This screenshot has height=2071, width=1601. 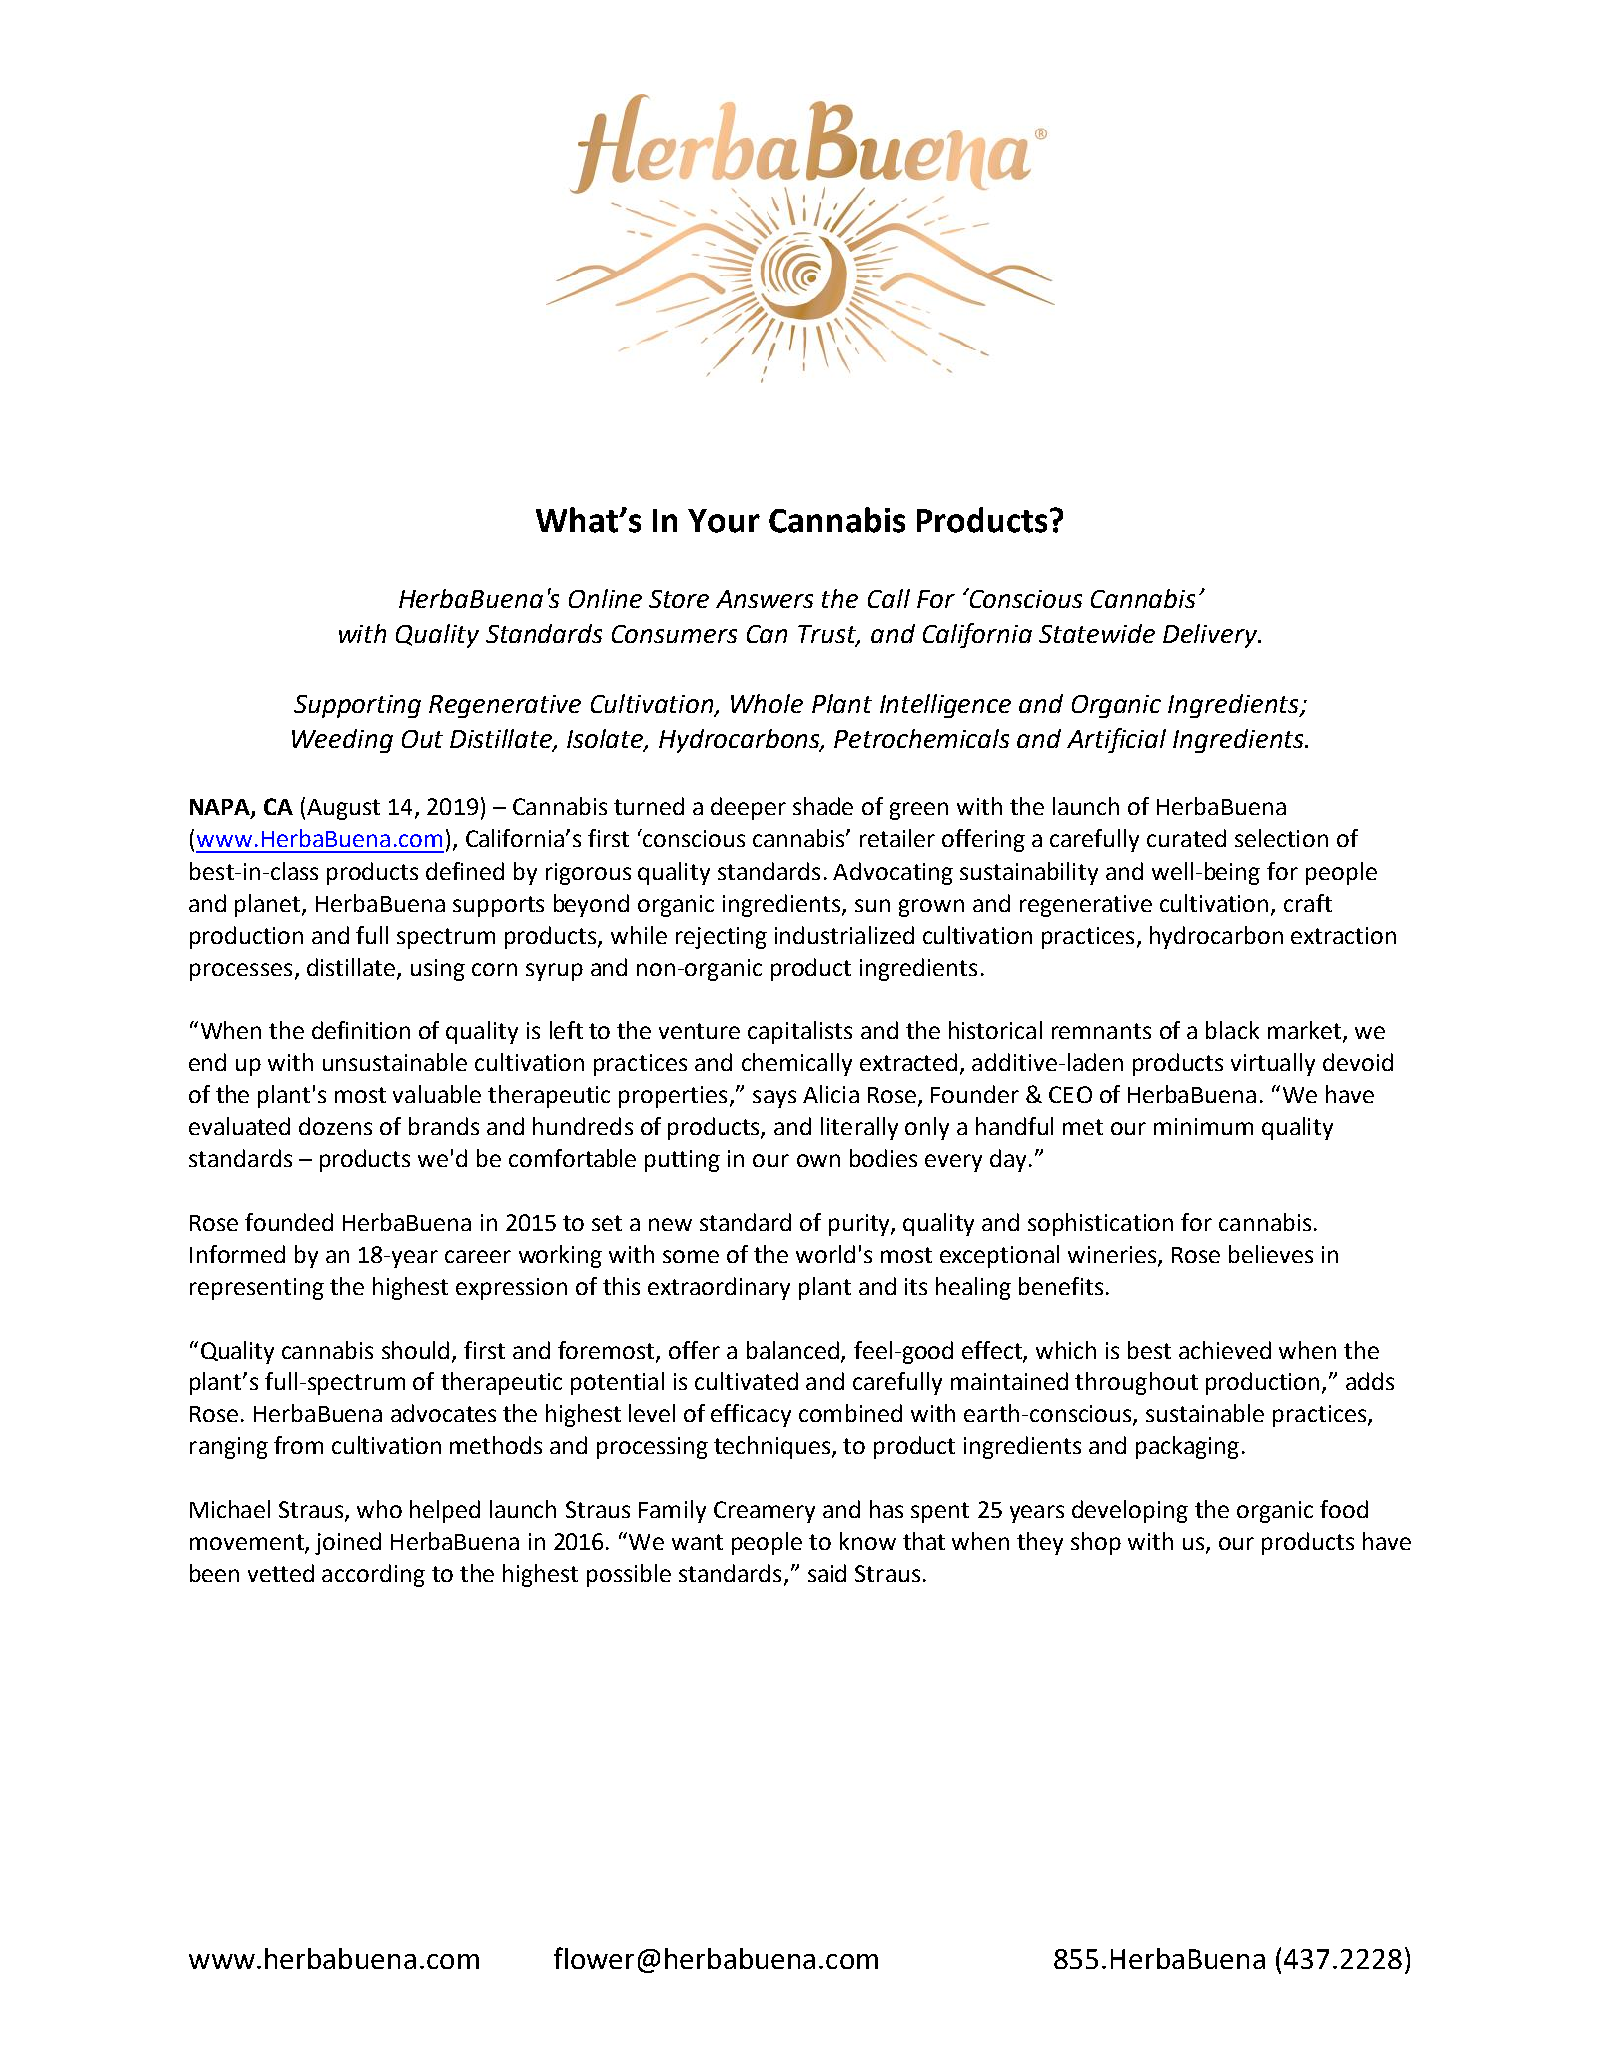 What do you see at coordinates (800, 1032) in the screenshot?
I see `capitalists` at bounding box center [800, 1032].
